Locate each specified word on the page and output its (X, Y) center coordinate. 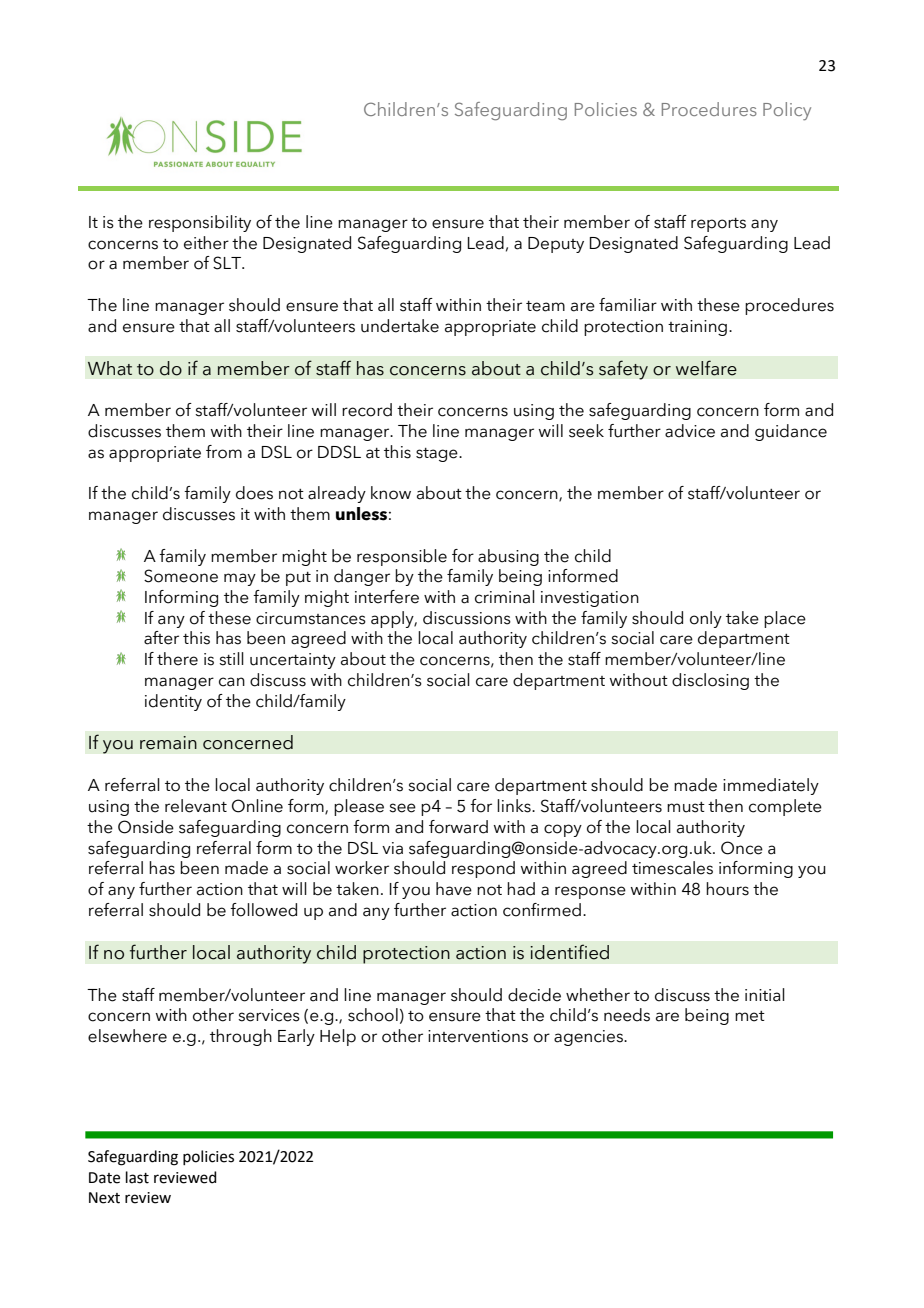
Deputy (556, 245)
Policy (787, 111)
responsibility (200, 223)
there (177, 659)
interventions (478, 1036)
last (137, 1177)
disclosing (710, 681)
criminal (505, 597)
